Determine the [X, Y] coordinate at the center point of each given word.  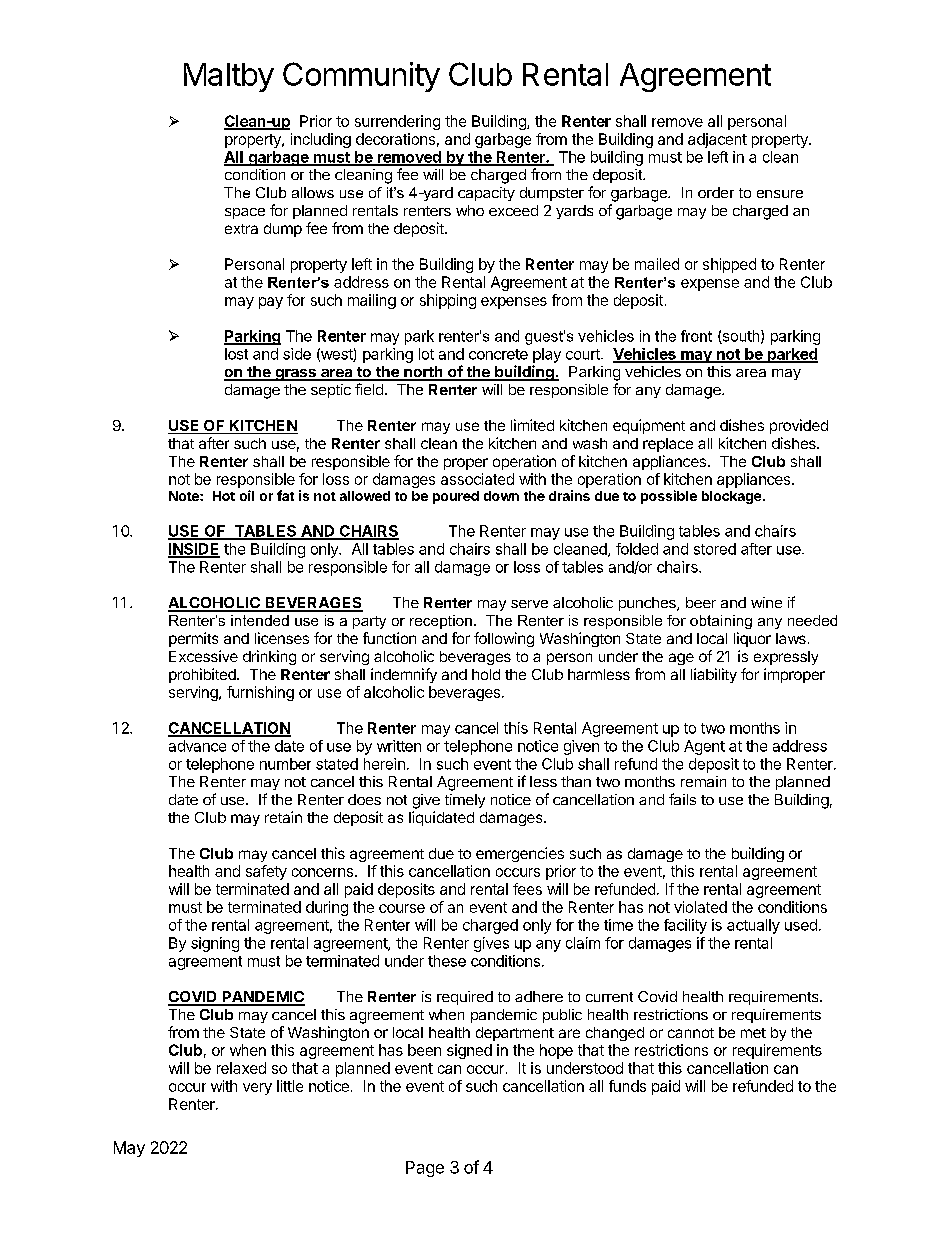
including [321, 140]
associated [477, 479]
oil [247, 495]
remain [703, 781]
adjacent [717, 140]
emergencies [520, 854]
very [257, 1089]
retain [283, 817]
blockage [731, 497]
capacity [486, 194]
